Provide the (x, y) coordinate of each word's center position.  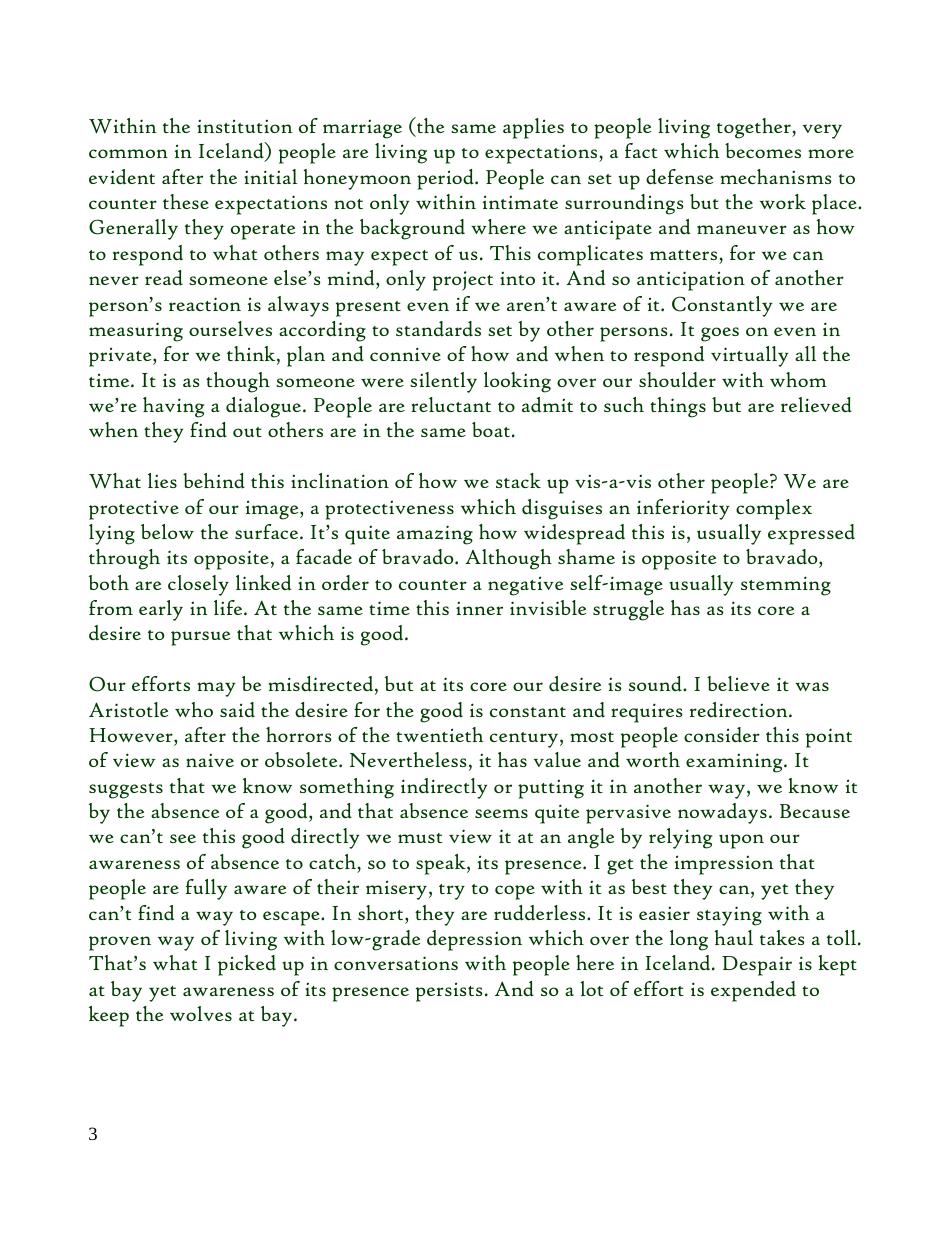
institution (245, 126)
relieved (816, 405)
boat (492, 429)
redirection (740, 710)
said (237, 710)
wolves (201, 1013)
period (446, 179)
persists (449, 992)
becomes (763, 150)
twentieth (440, 734)
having (173, 407)
